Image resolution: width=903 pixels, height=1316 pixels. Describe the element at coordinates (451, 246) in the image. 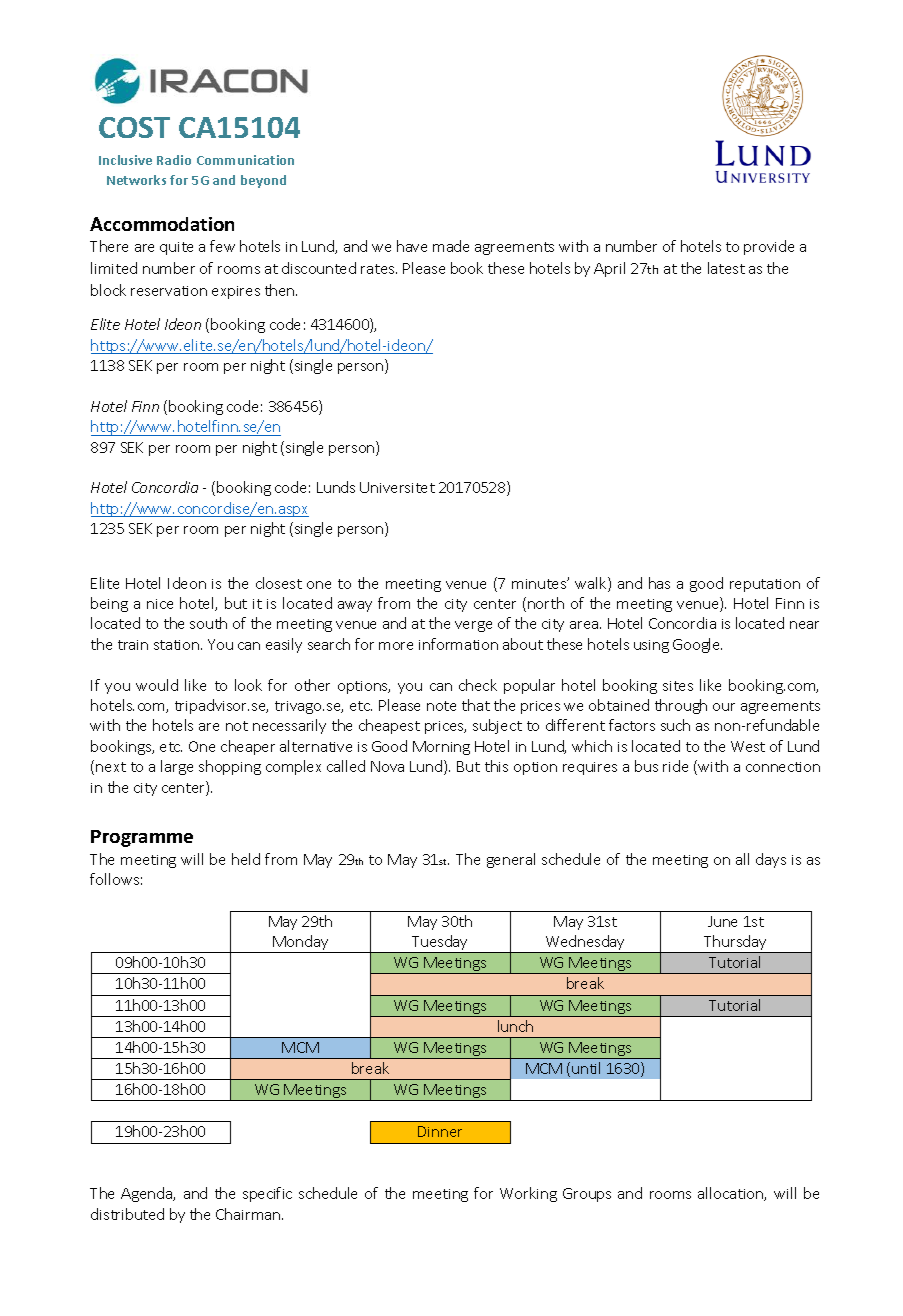

I see `made` at that location.
